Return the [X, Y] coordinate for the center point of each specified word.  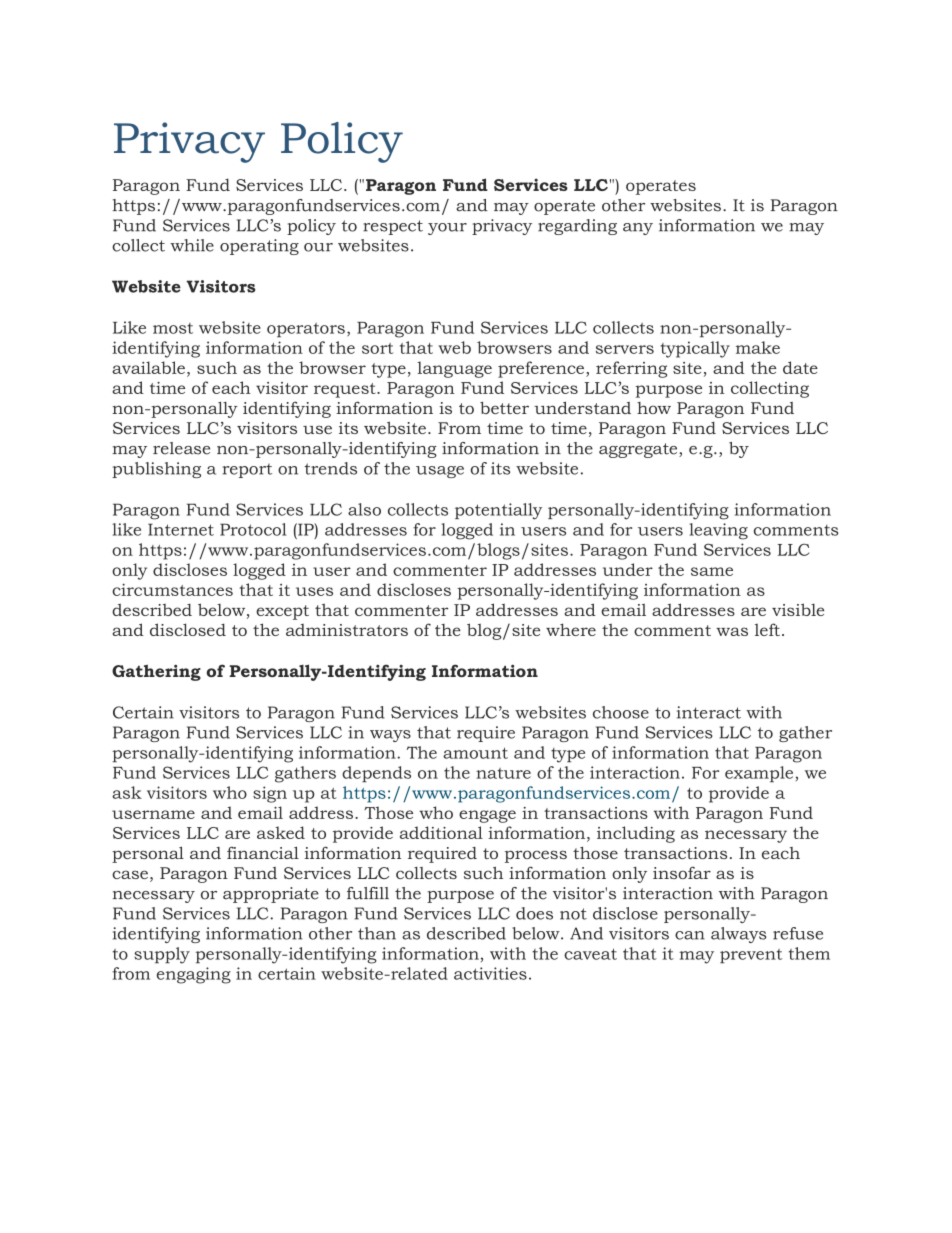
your [447, 229]
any [638, 229]
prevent [751, 956]
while [192, 245]
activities [490, 973]
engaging [194, 975]
